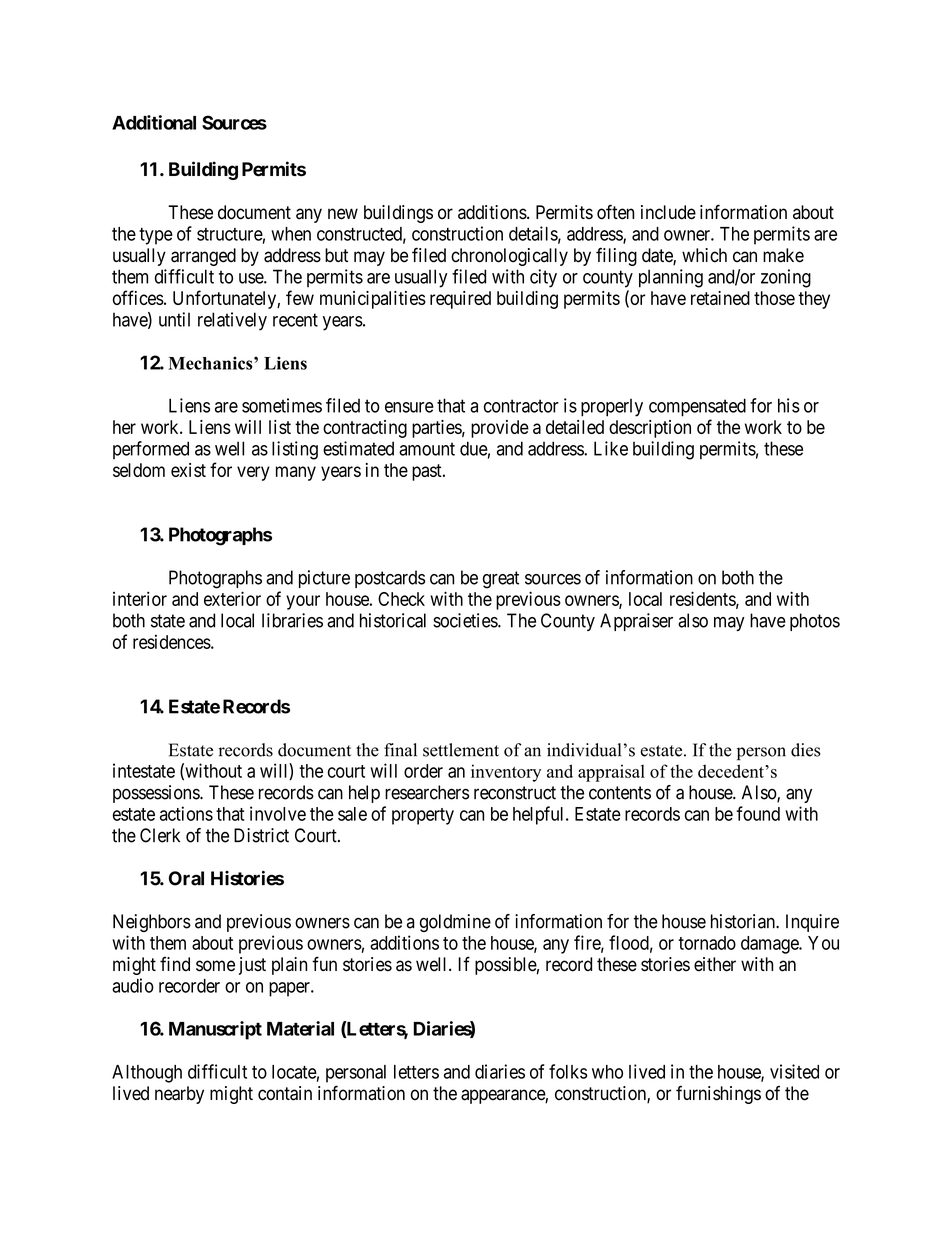  I want to click on chronologically, so click(509, 257).
